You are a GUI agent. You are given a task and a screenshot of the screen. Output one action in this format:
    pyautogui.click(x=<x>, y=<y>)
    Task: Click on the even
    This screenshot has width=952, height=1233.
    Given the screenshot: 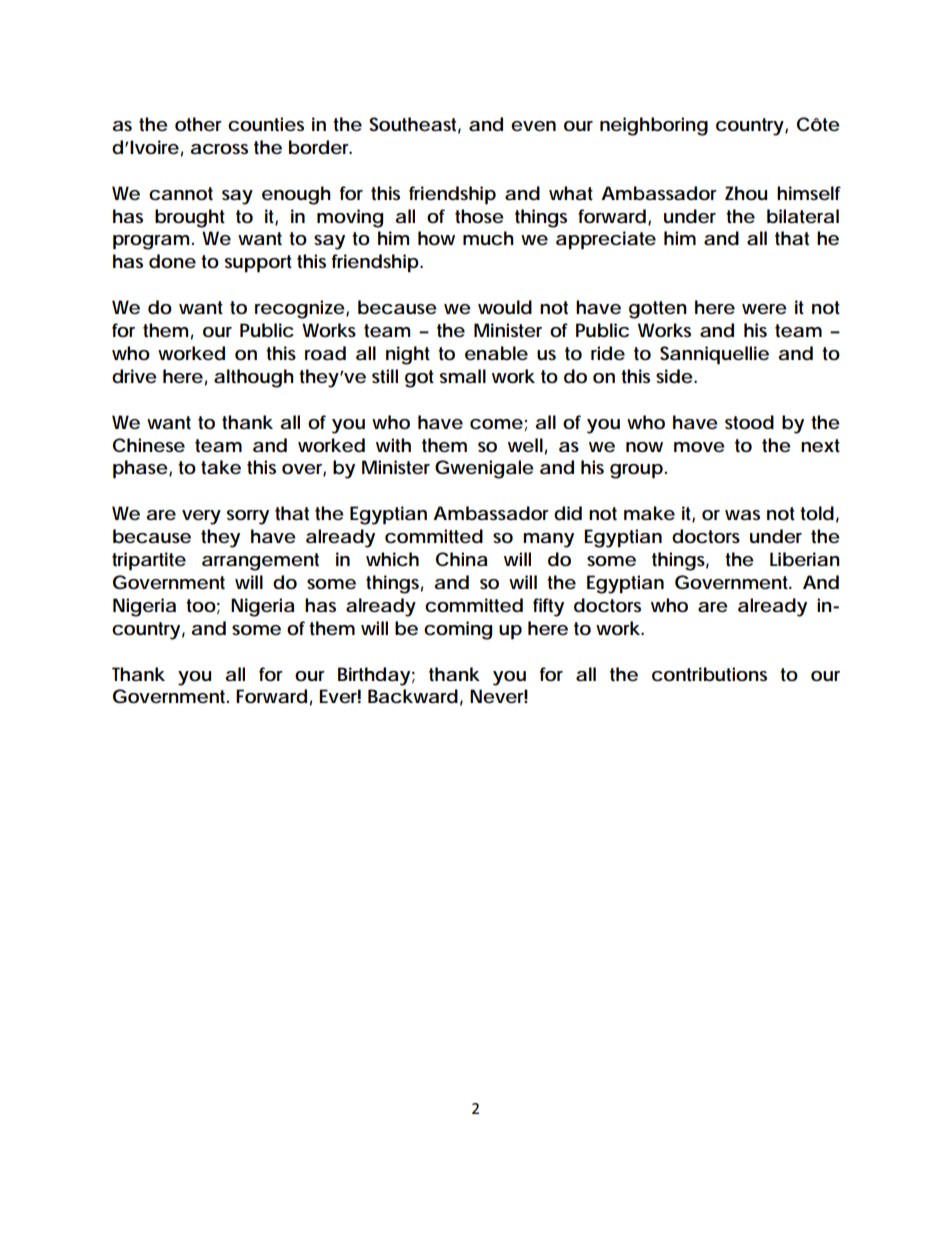 What is the action you would take?
    pyautogui.click(x=533, y=126)
